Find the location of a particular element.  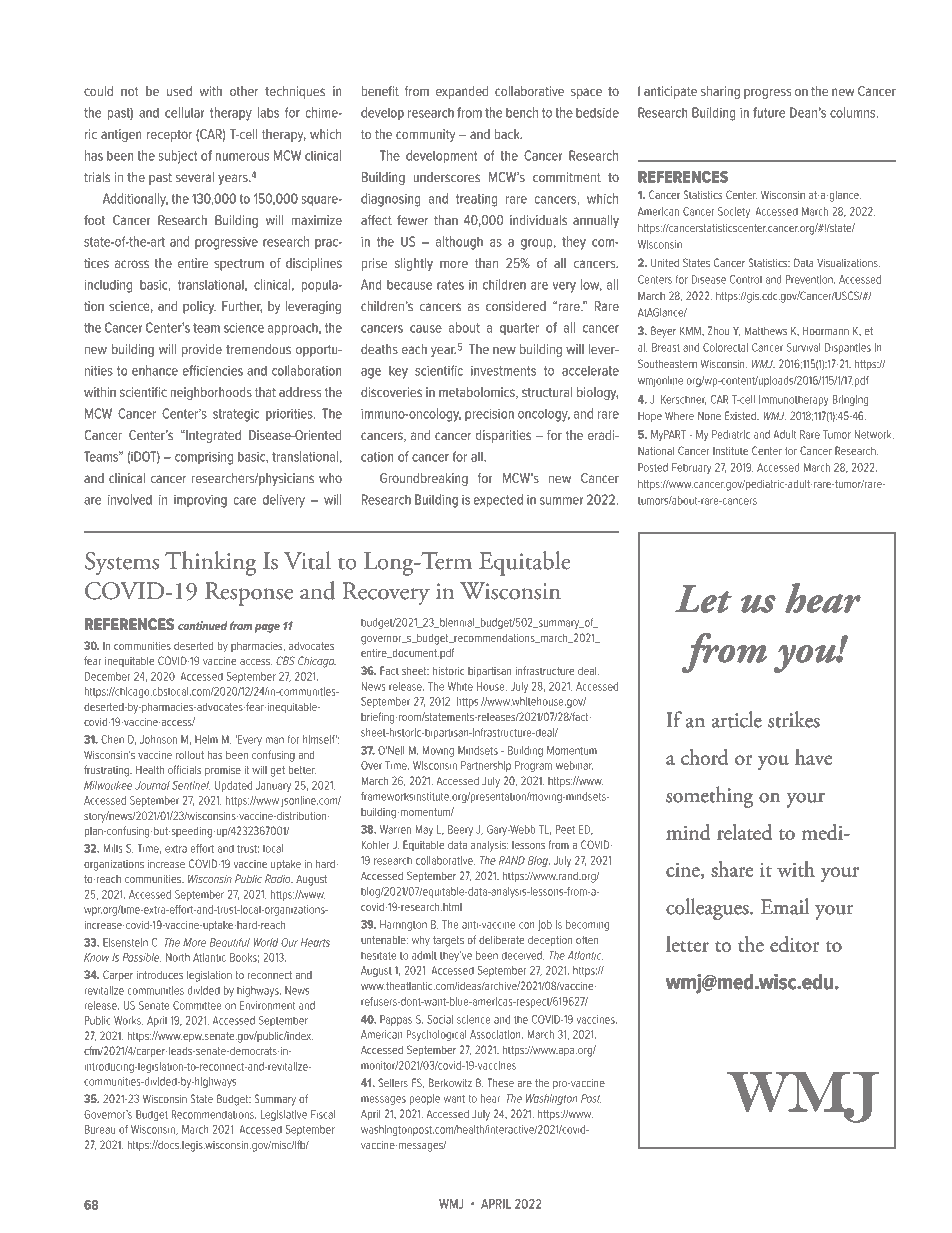

efficiencies is located at coordinates (213, 370).
